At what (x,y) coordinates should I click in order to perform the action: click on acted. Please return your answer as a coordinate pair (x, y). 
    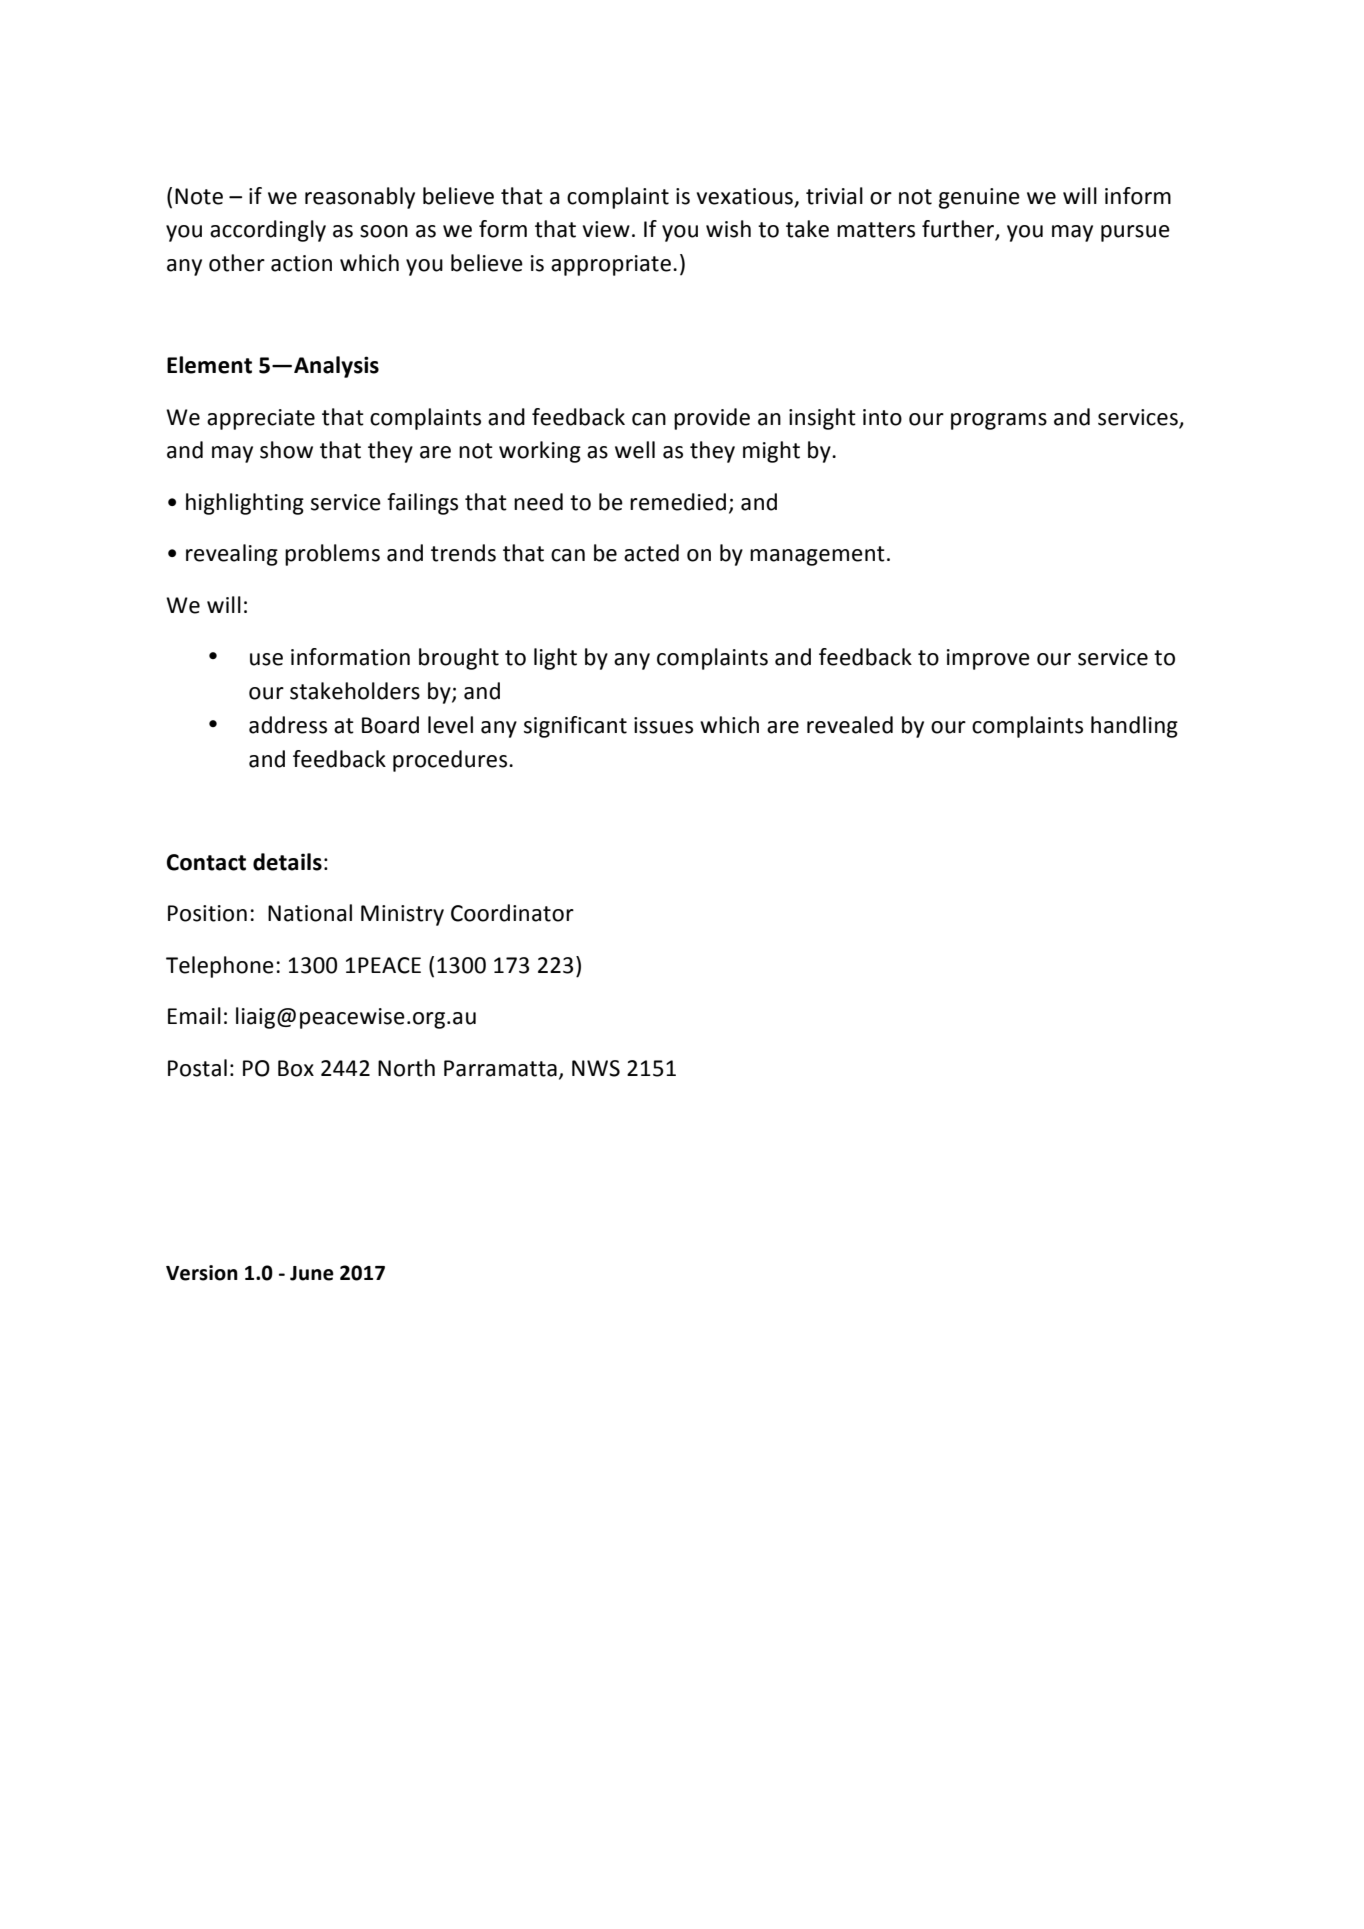
    Looking at the image, I should click on (651, 553).
